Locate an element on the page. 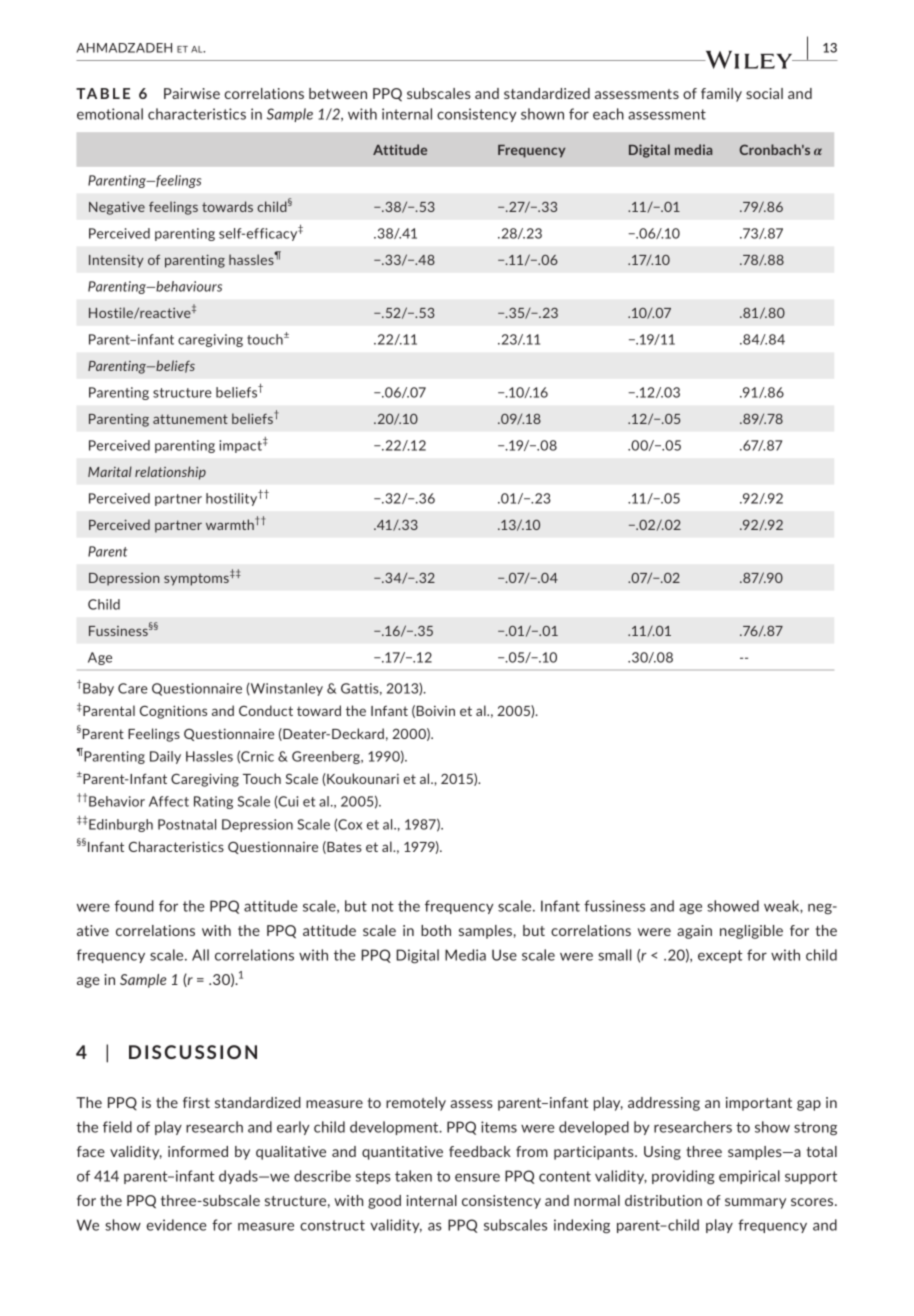 Image resolution: width=914 pixels, height=1316 pixels. ensure is located at coordinates (477, 1177).
